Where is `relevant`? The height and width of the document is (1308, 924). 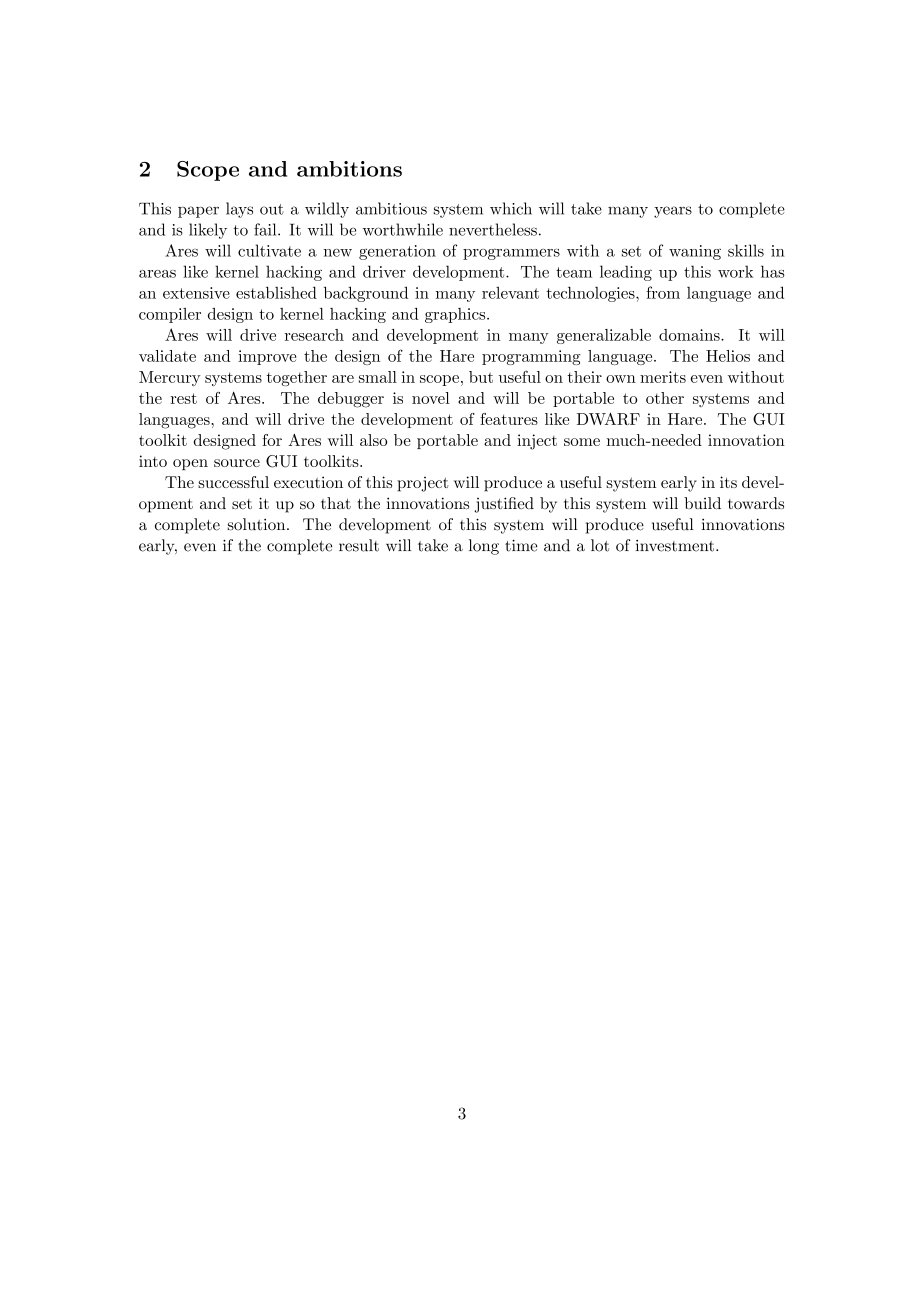
relevant is located at coordinates (510, 292).
